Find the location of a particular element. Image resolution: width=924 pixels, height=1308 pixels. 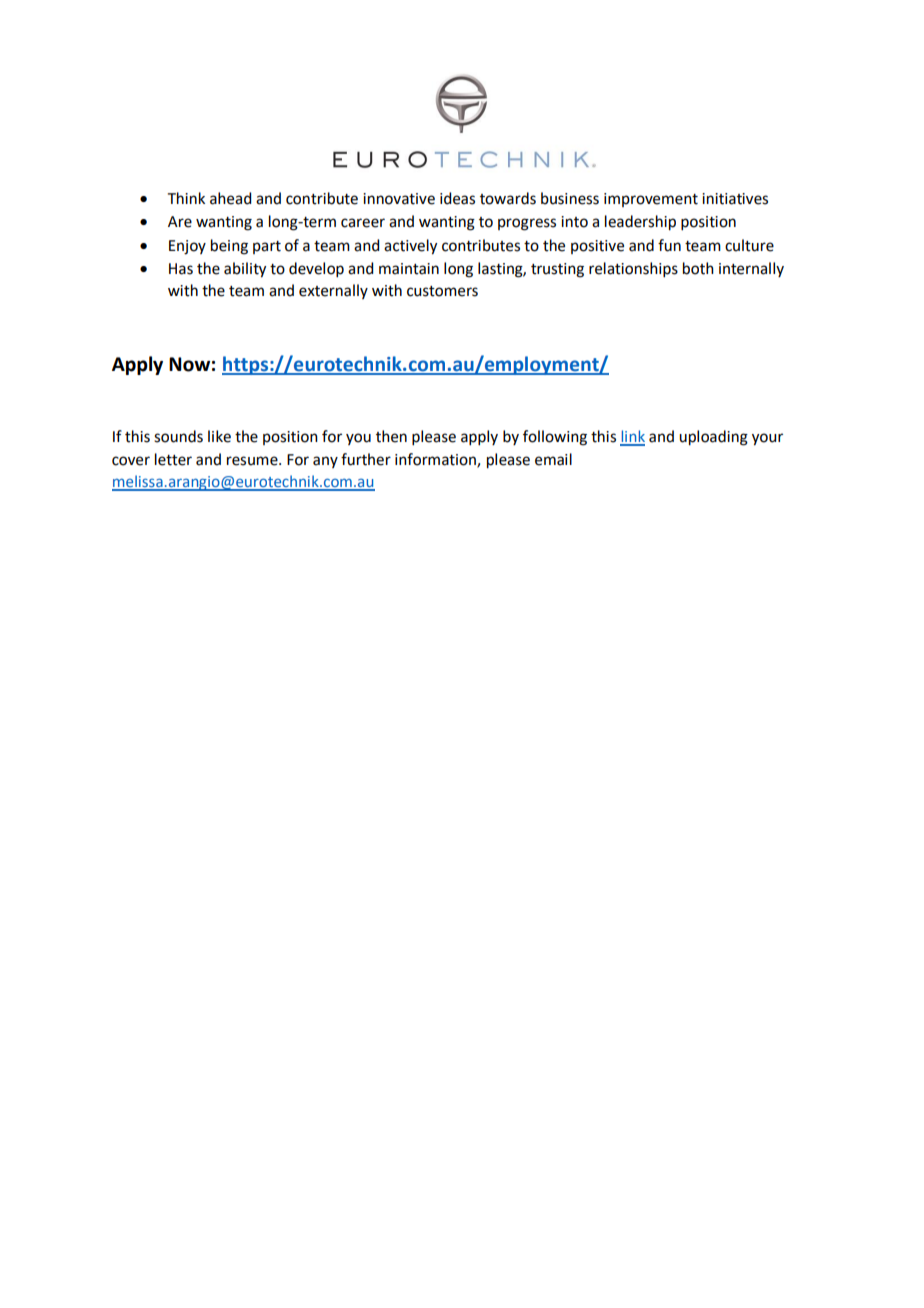

information is located at coordinates (436, 460).
